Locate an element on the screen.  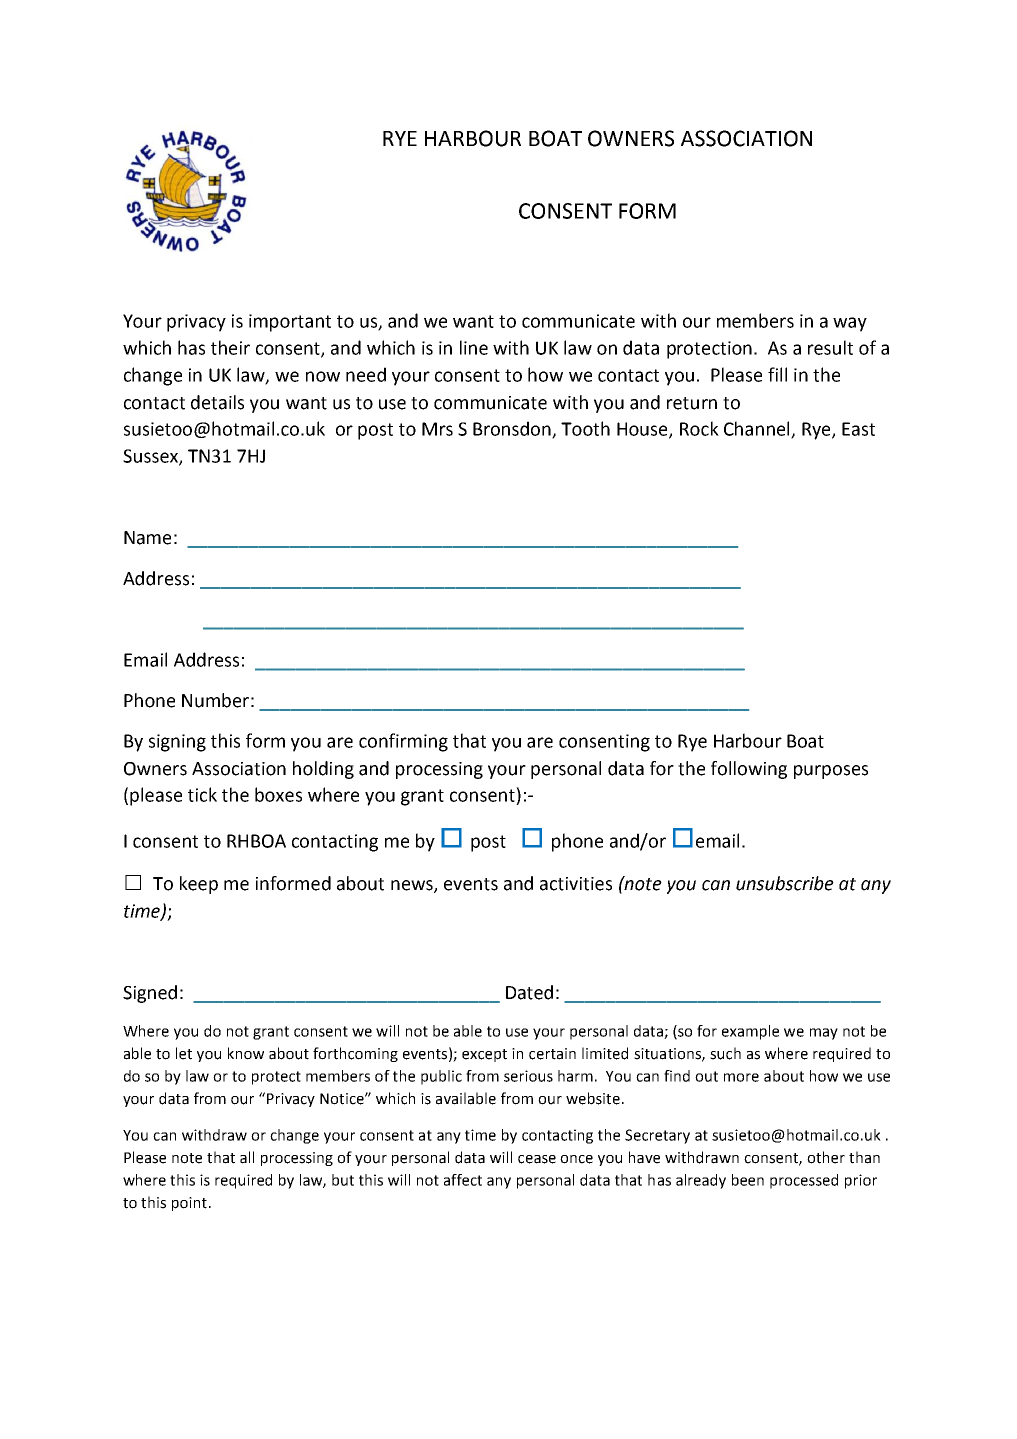
Name is located at coordinates (147, 538).
